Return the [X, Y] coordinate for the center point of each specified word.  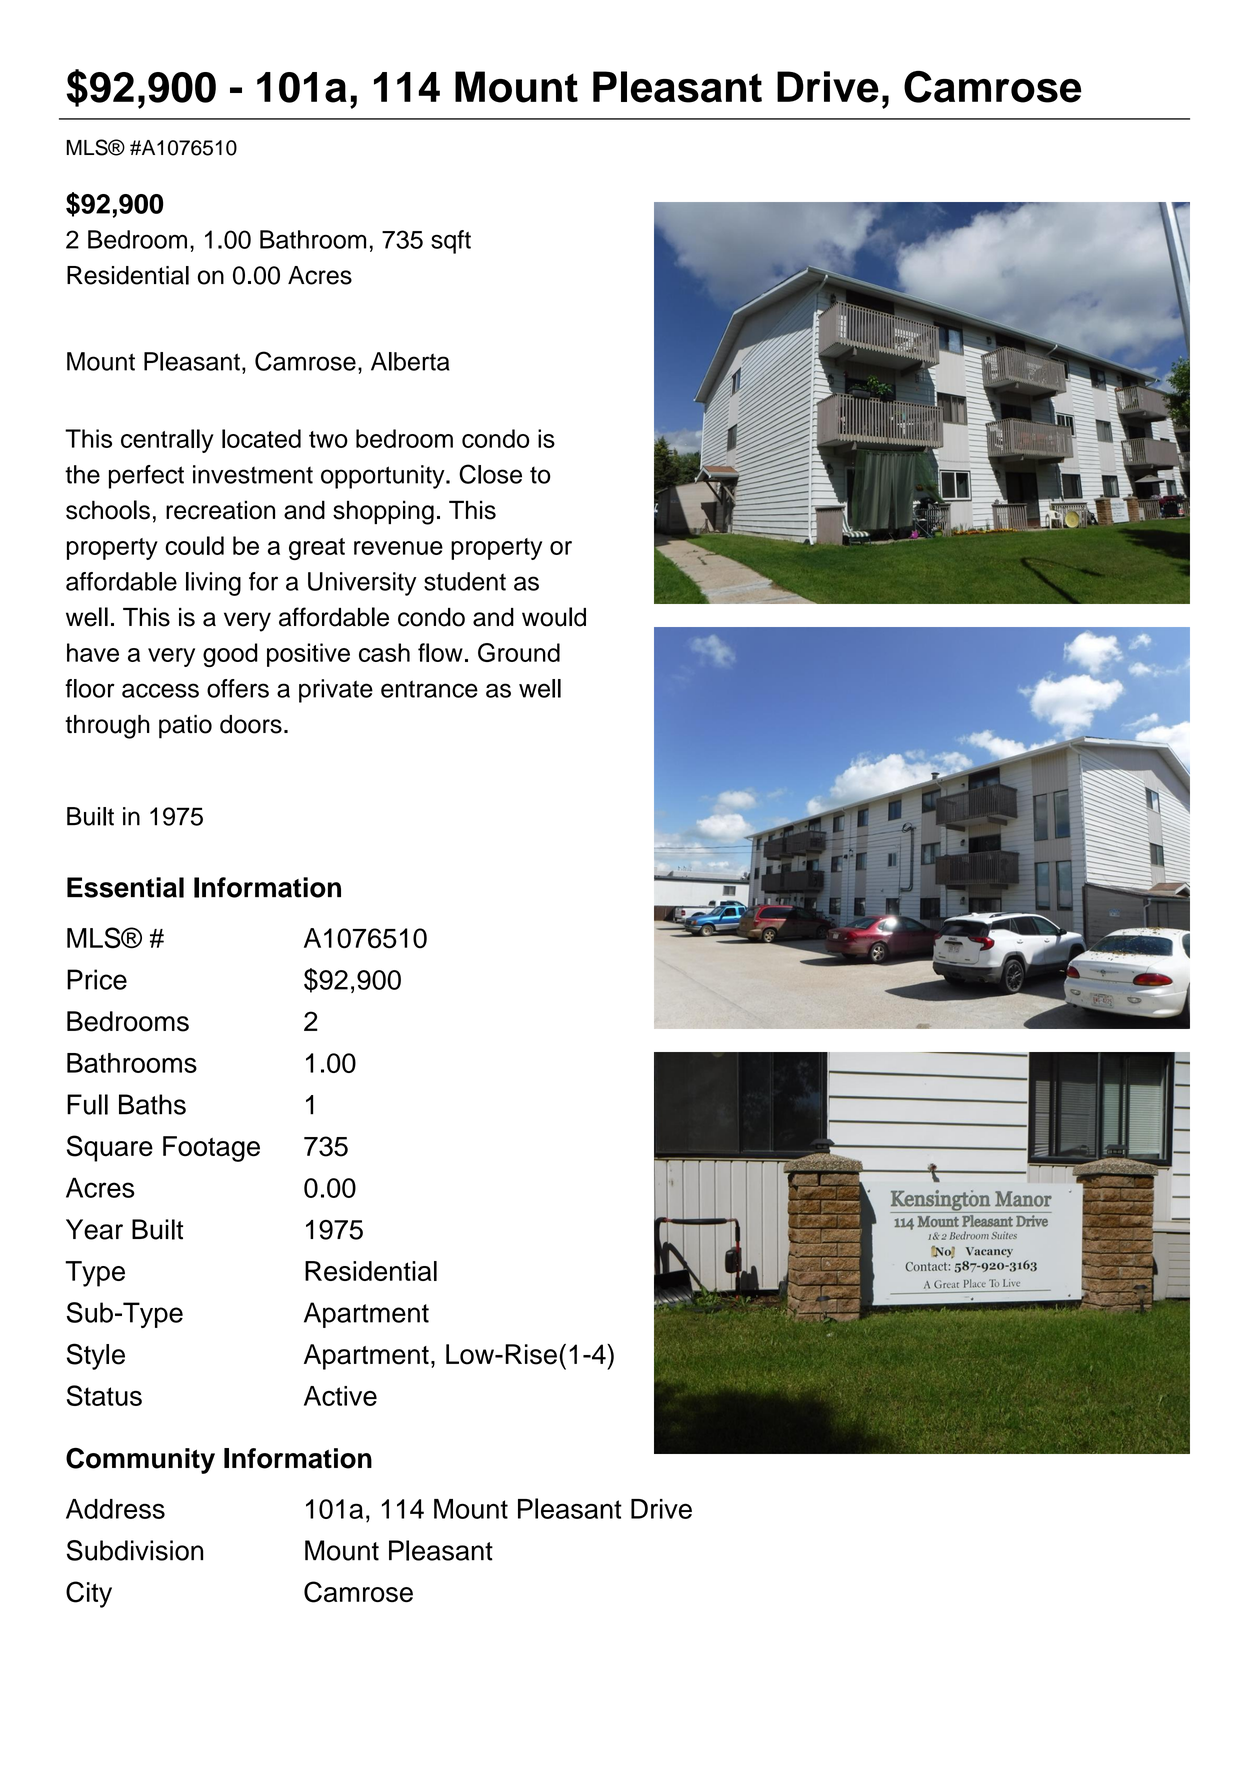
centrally [167, 441]
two [328, 439]
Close [490, 474]
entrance [429, 689]
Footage [211, 1149]
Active [340, 1396]
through [107, 727]
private [336, 691]
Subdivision [135, 1550]
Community [140, 1461]
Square [110, 1148]
